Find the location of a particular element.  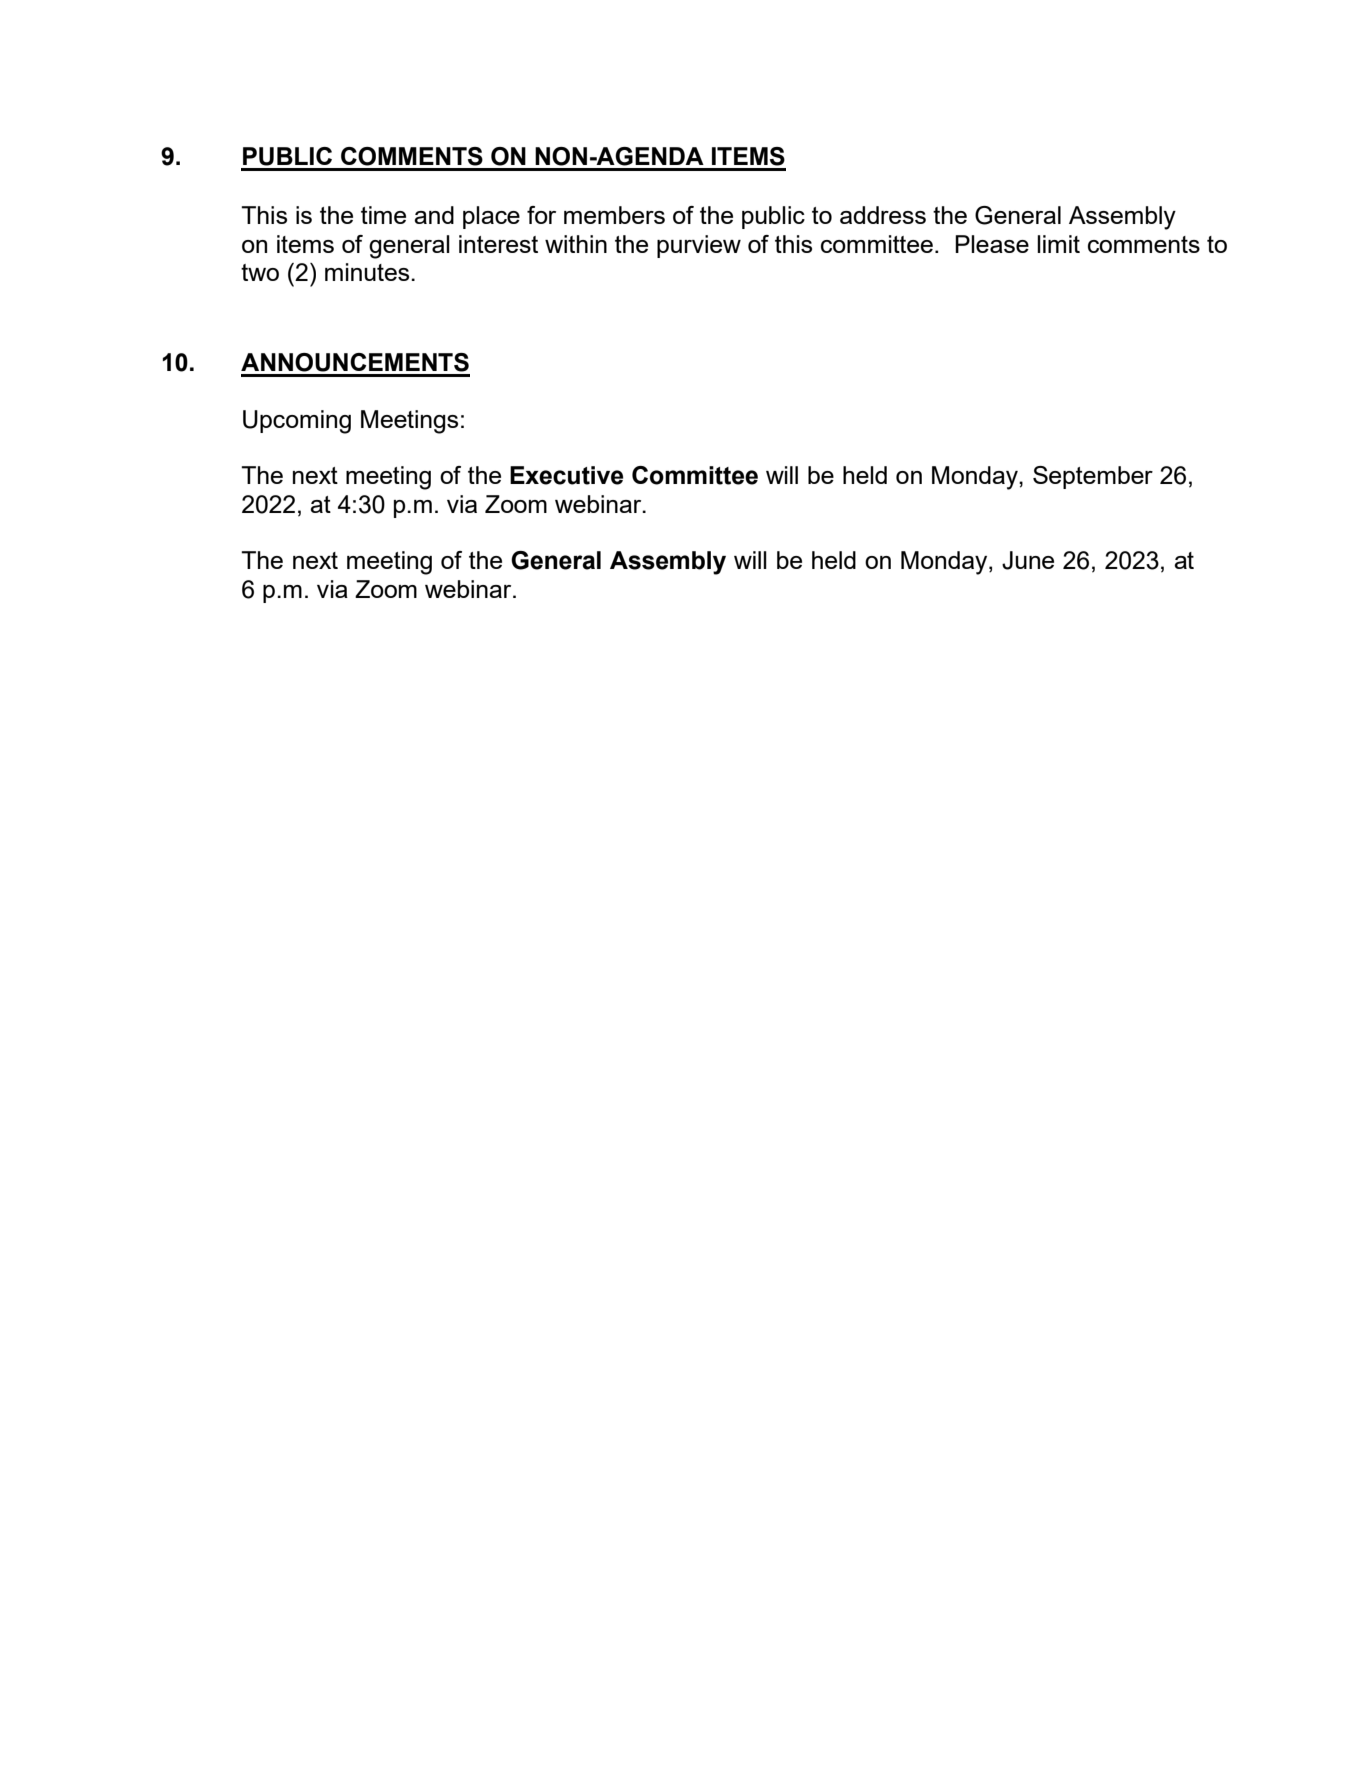

Upcoming is located at coordinates (297, 422).
